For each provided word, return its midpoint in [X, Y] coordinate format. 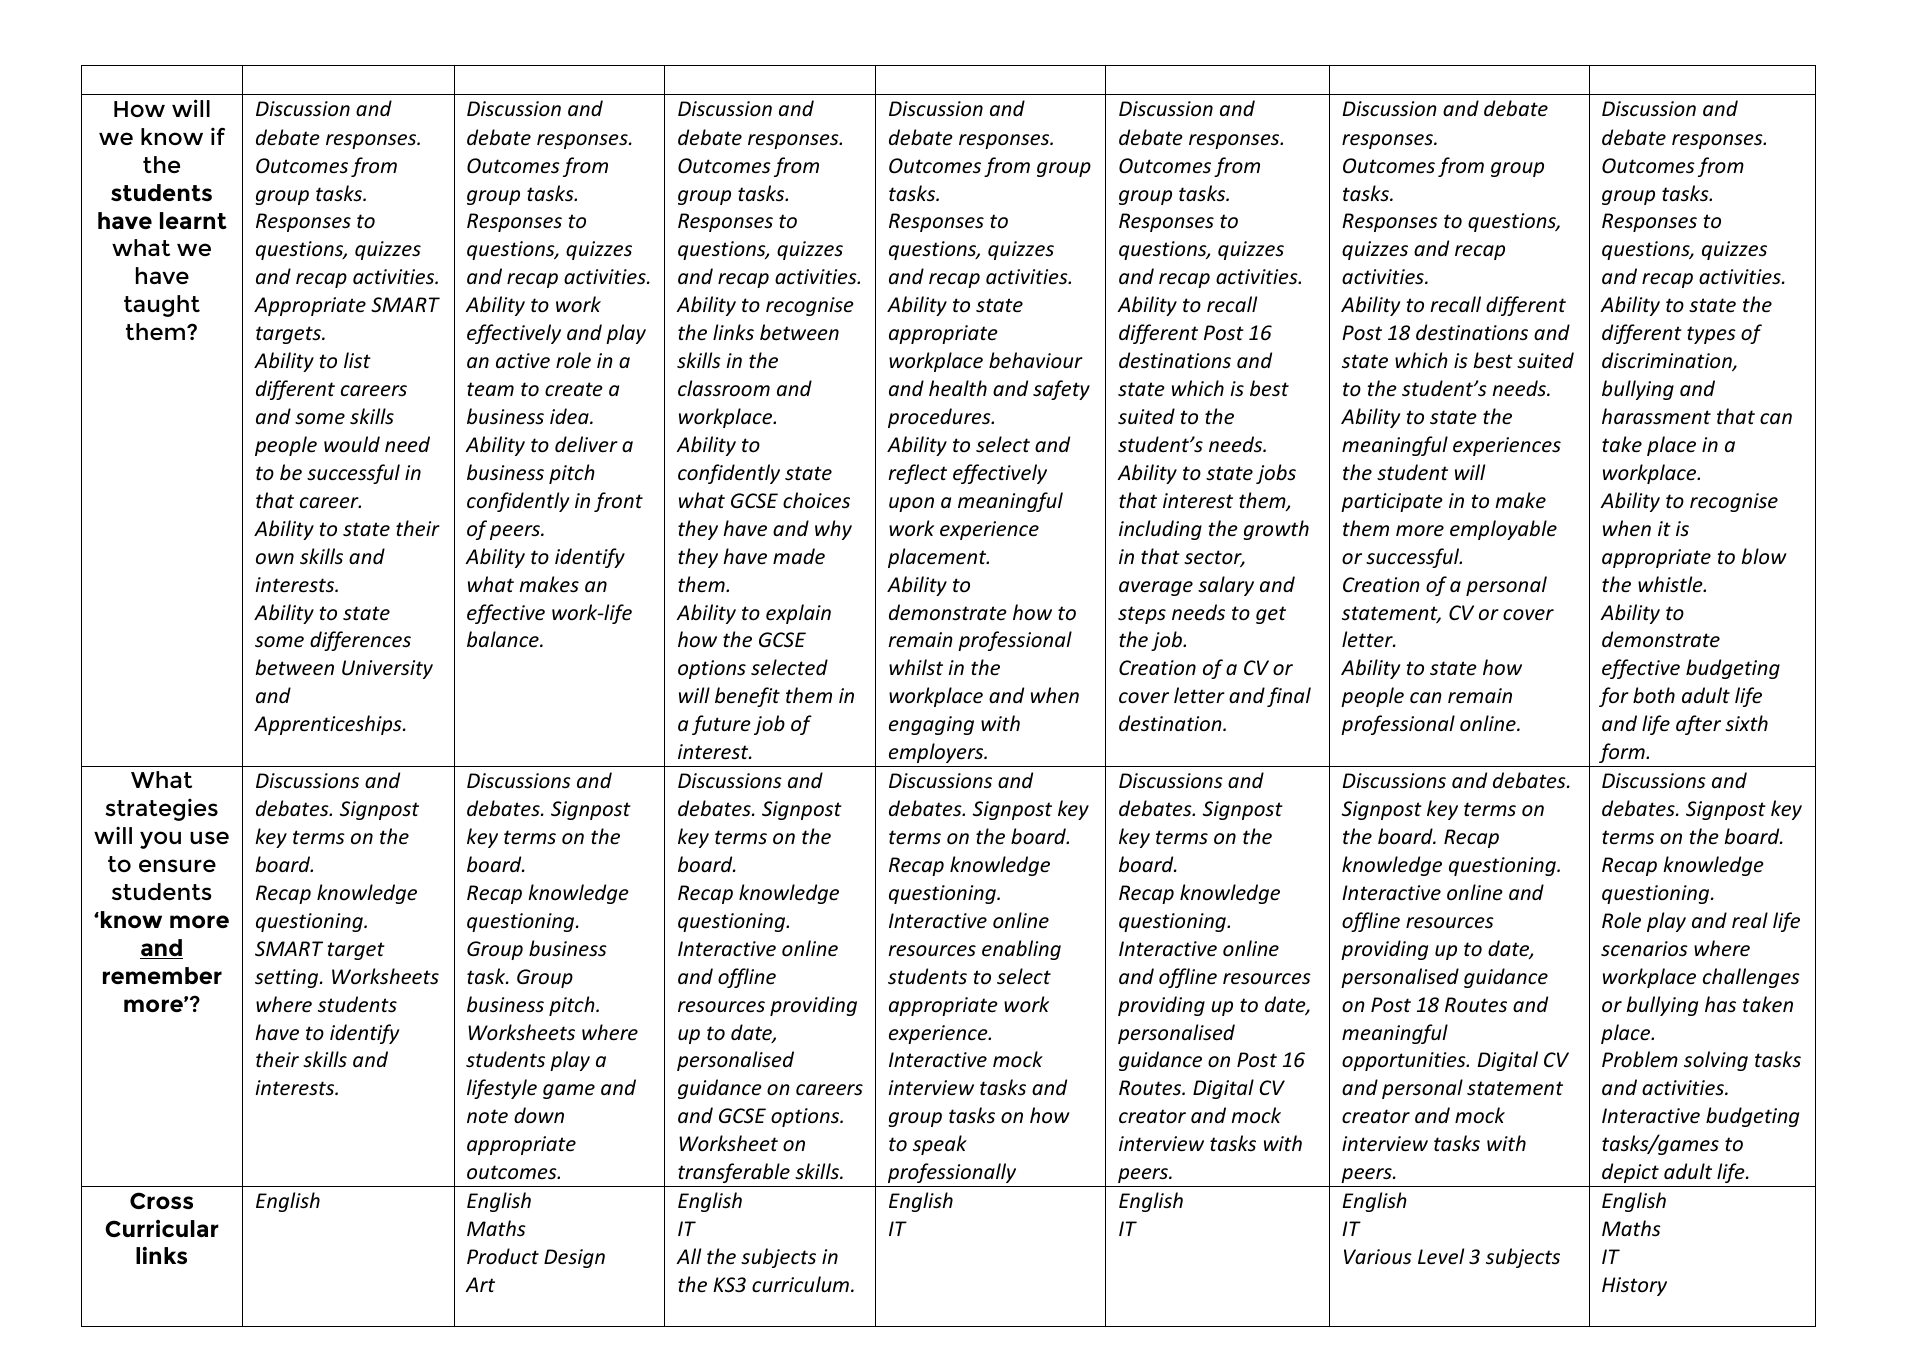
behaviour [1036, 360]
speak [940, 1145]
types [1711, 335]
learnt [193, 220]
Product [503, 1256]
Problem [1640, 1059]
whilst [916, 667]
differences [360, 641]
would [352, 444]
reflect [917, 474]
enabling [1021, 950]
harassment [1656, 416]
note [487, 1116]
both [1654, 695]
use [209, 837]
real [1750, 920]
